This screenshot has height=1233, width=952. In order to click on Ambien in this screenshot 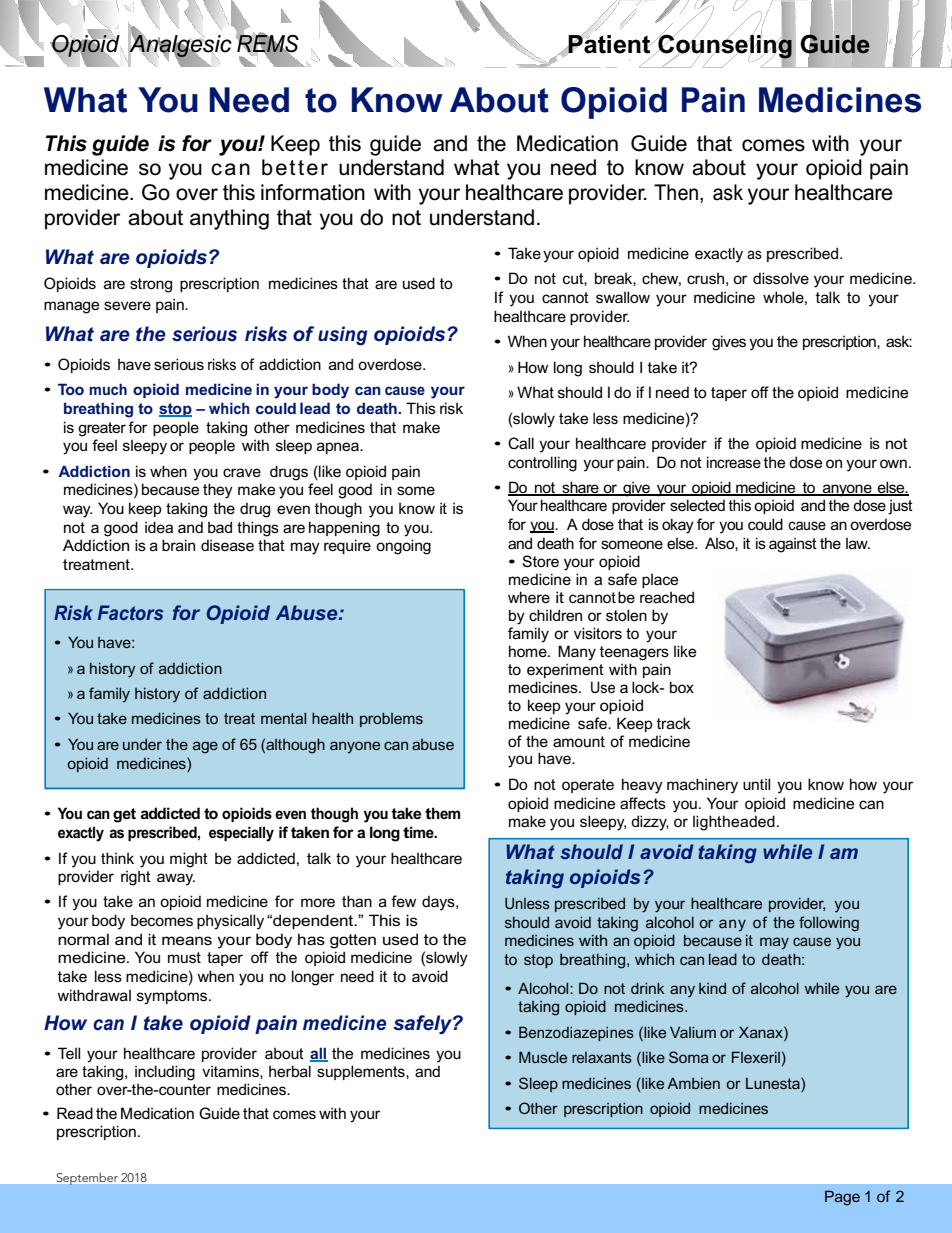, I will do `click(693, 1083)`.
